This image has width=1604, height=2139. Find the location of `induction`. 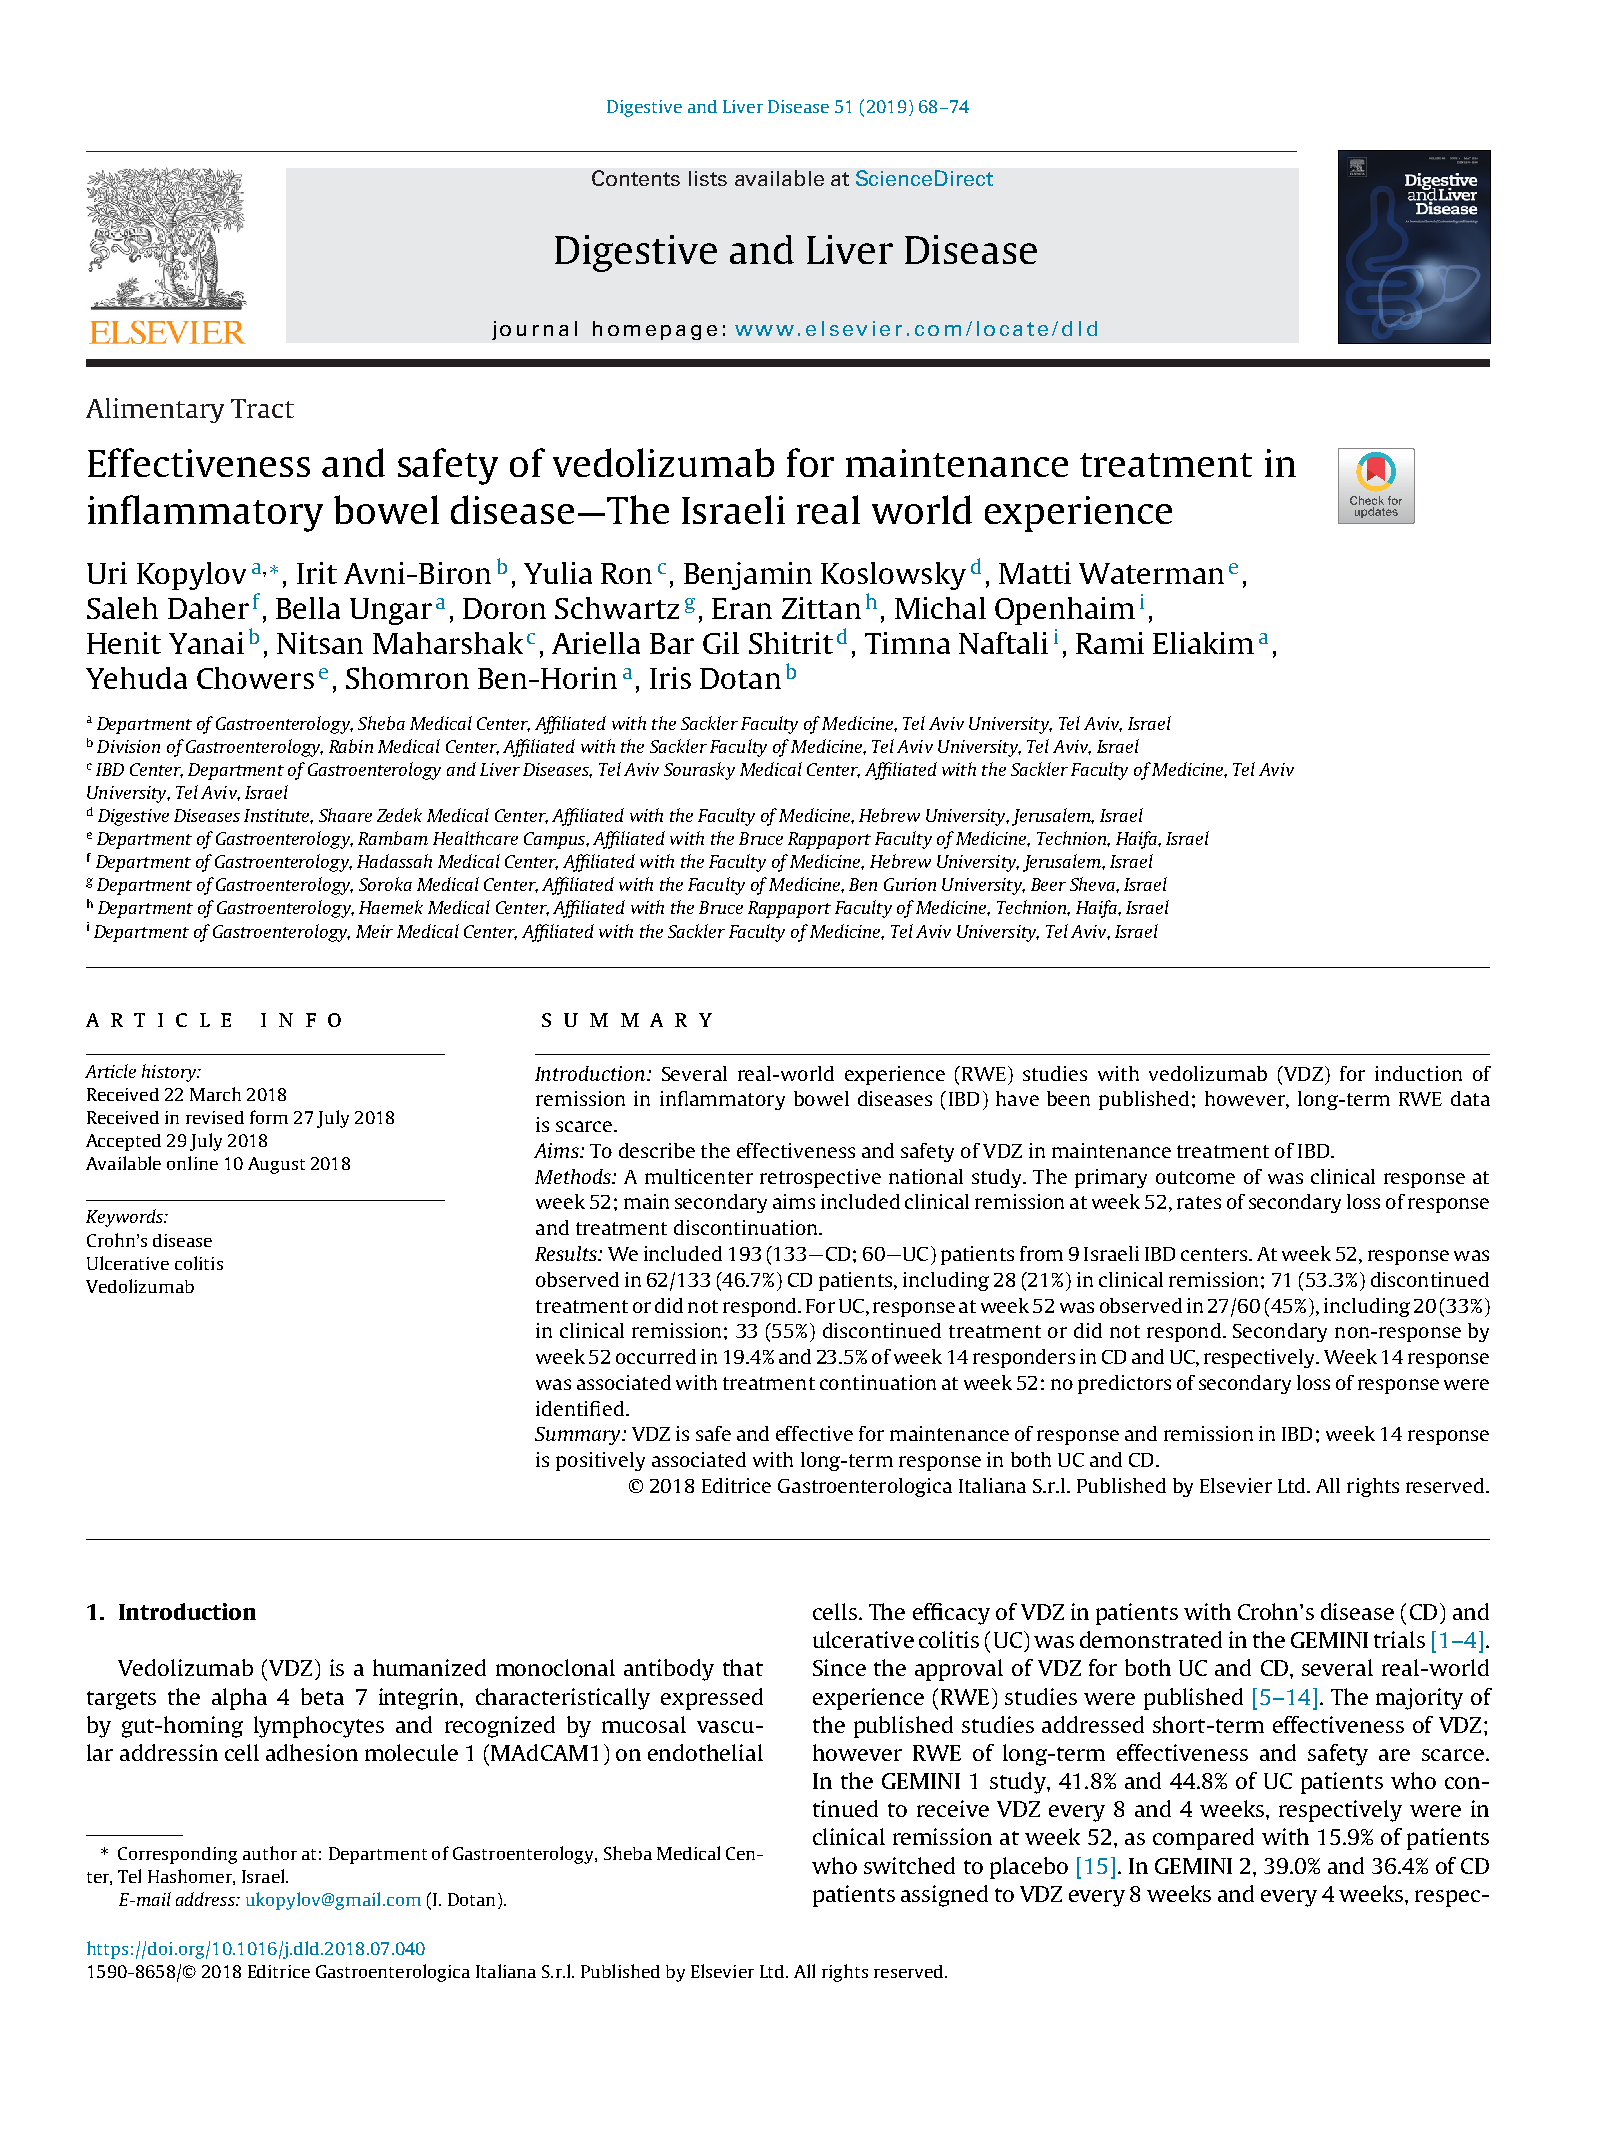

induction is located at coordinates (1418, 1073).
